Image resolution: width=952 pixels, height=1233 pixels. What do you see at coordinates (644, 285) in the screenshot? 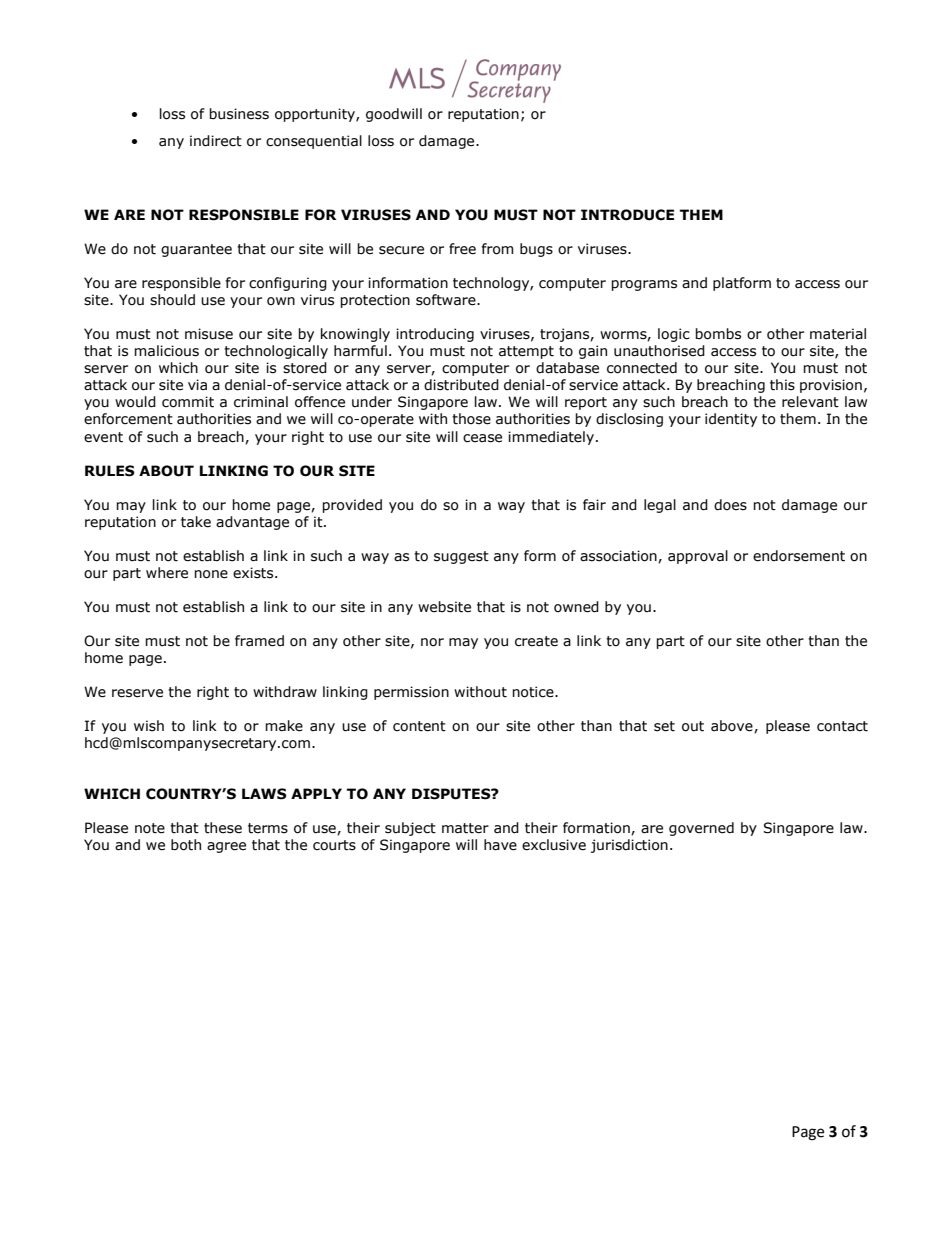
I see `programs` at bounding box center [644, 285].
